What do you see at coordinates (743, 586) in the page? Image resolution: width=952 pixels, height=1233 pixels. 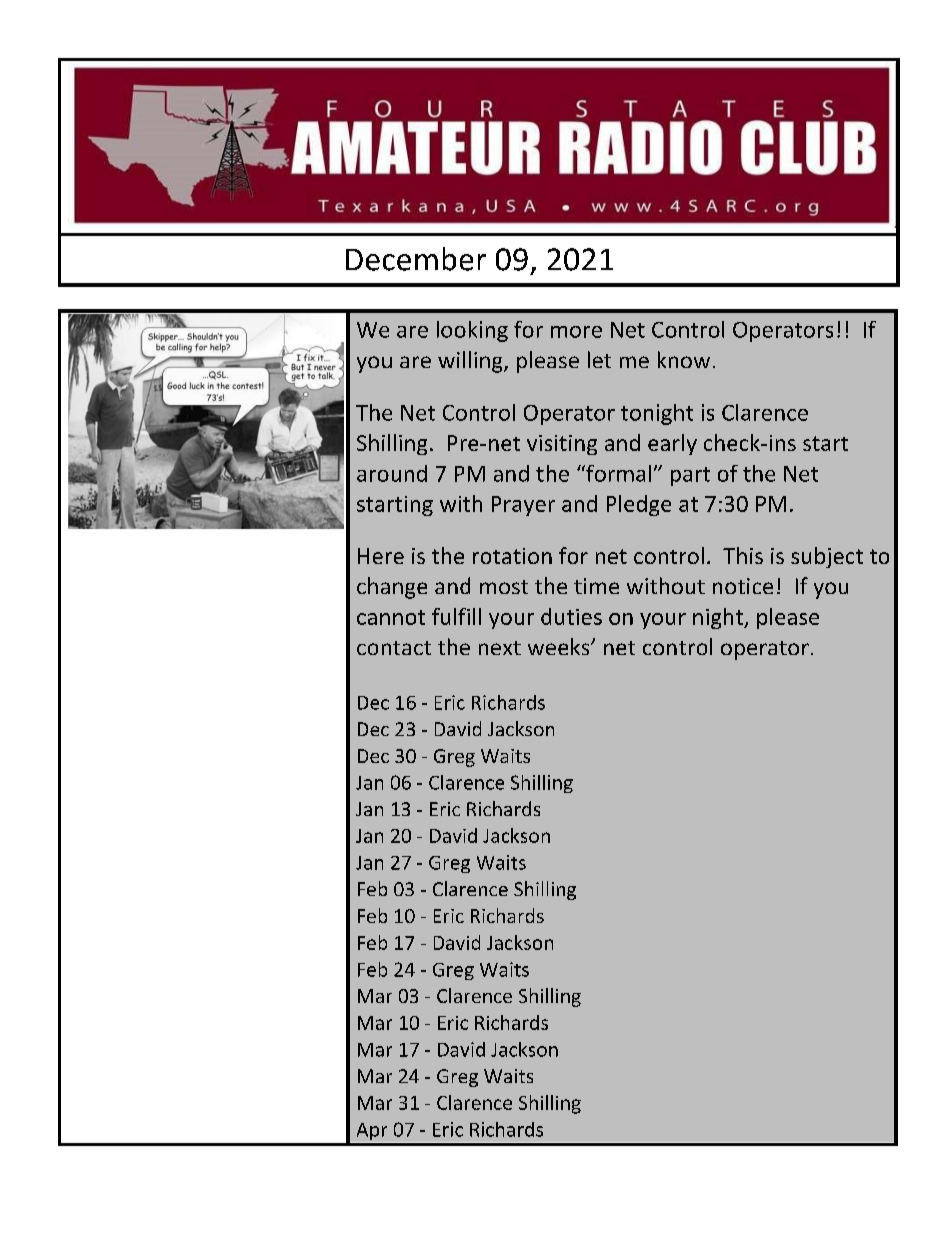 I see `notice` at bounding box center [743, 586].
